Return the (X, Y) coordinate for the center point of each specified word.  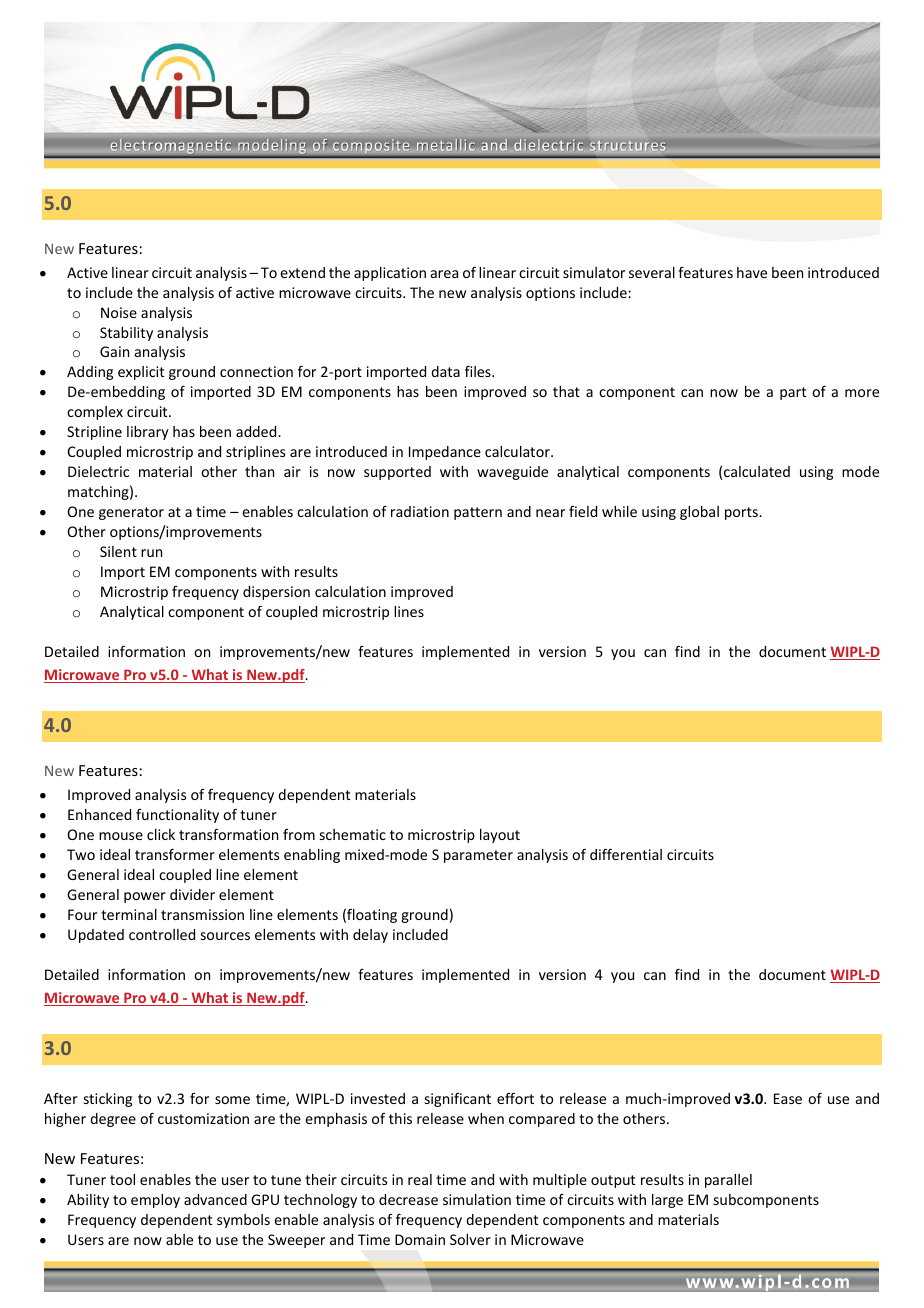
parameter (478, 856)
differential (626, 854)
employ (155, 1201)
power (145, 897)
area (444, 274)
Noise (119, 312)
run (151, 553)
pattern (478, 513)
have (752, 272)
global (699, 513)
